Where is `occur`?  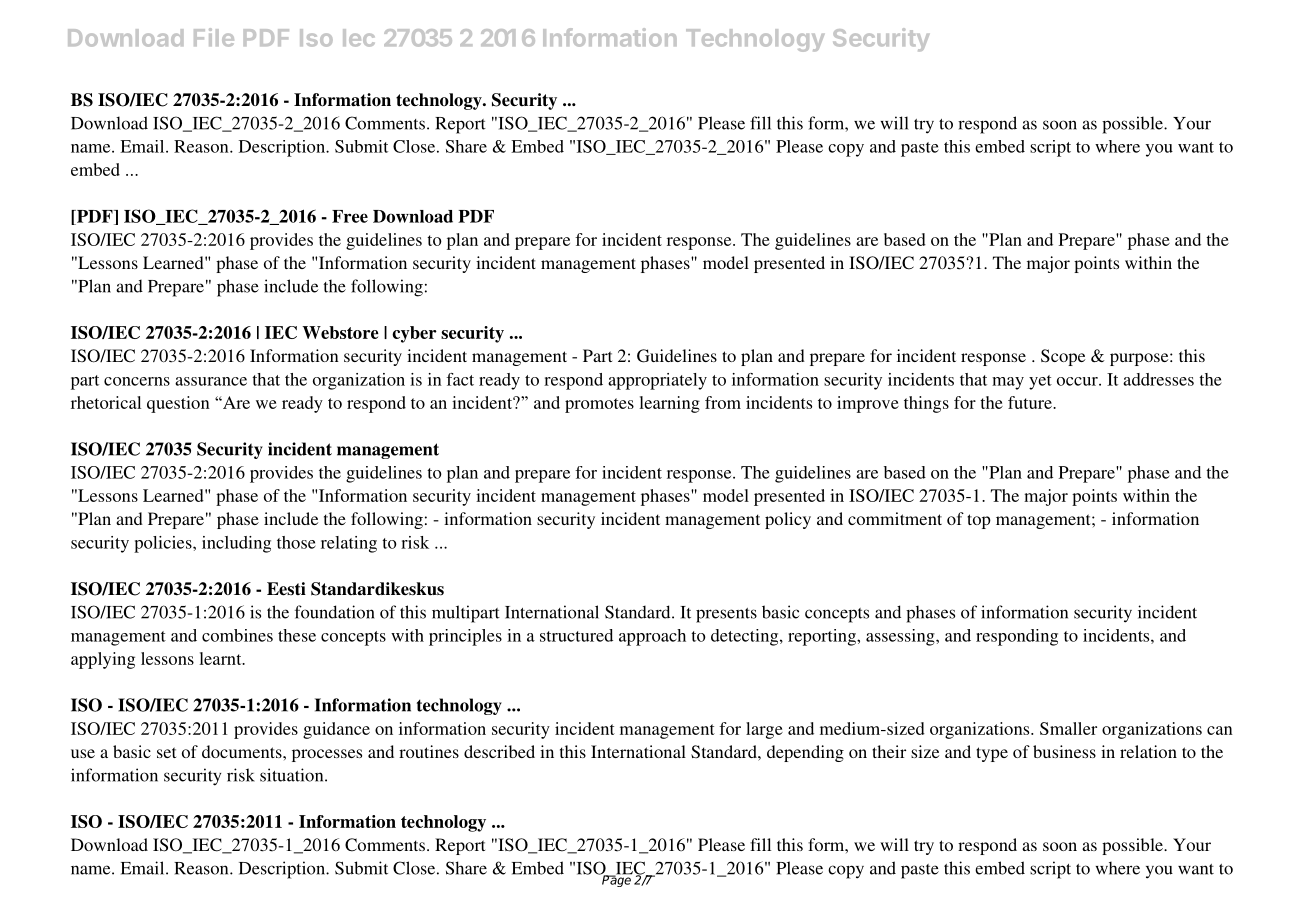 occur is located at coordinates (1078, 381).
